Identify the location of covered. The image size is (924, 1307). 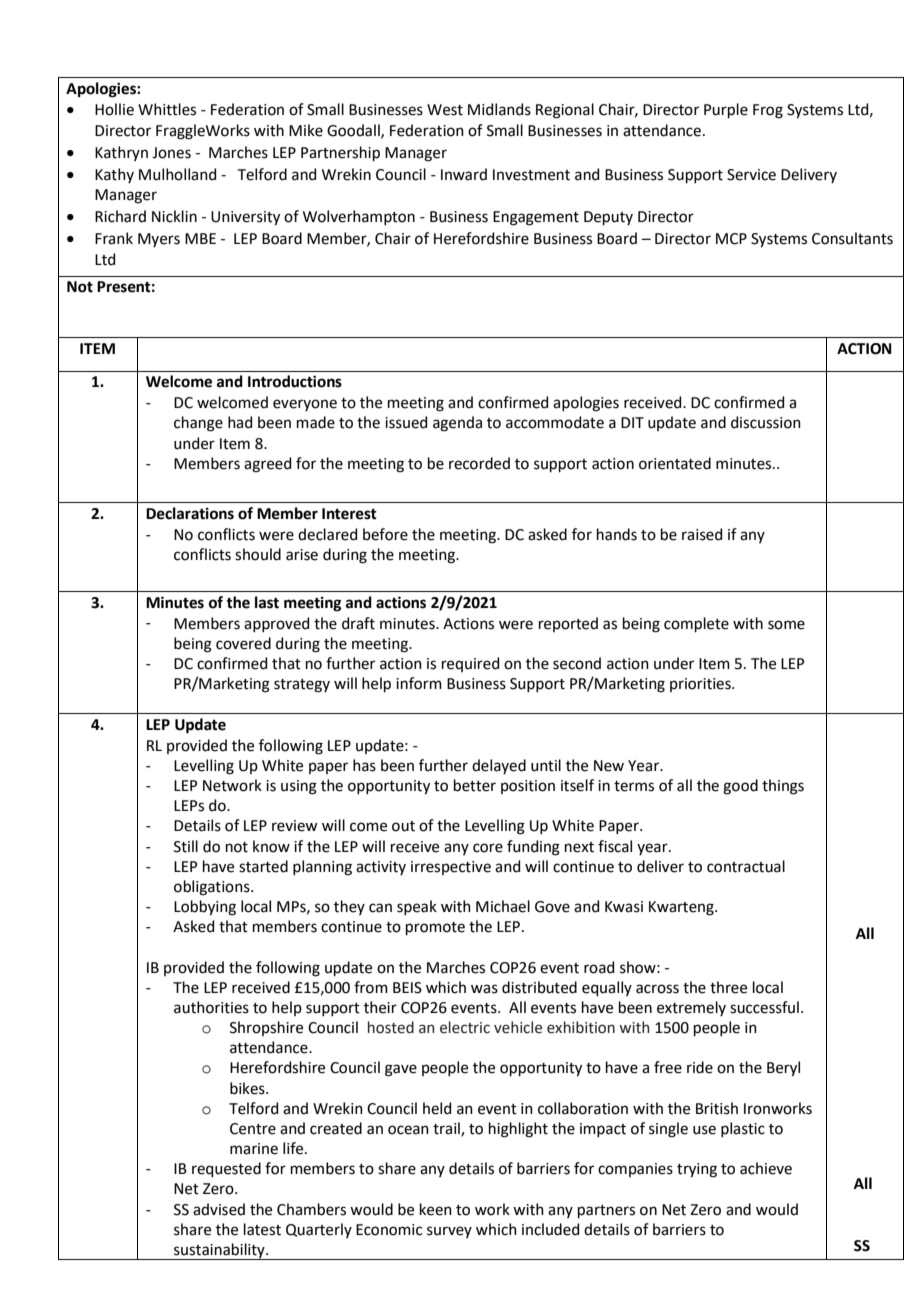
(243, 643).
